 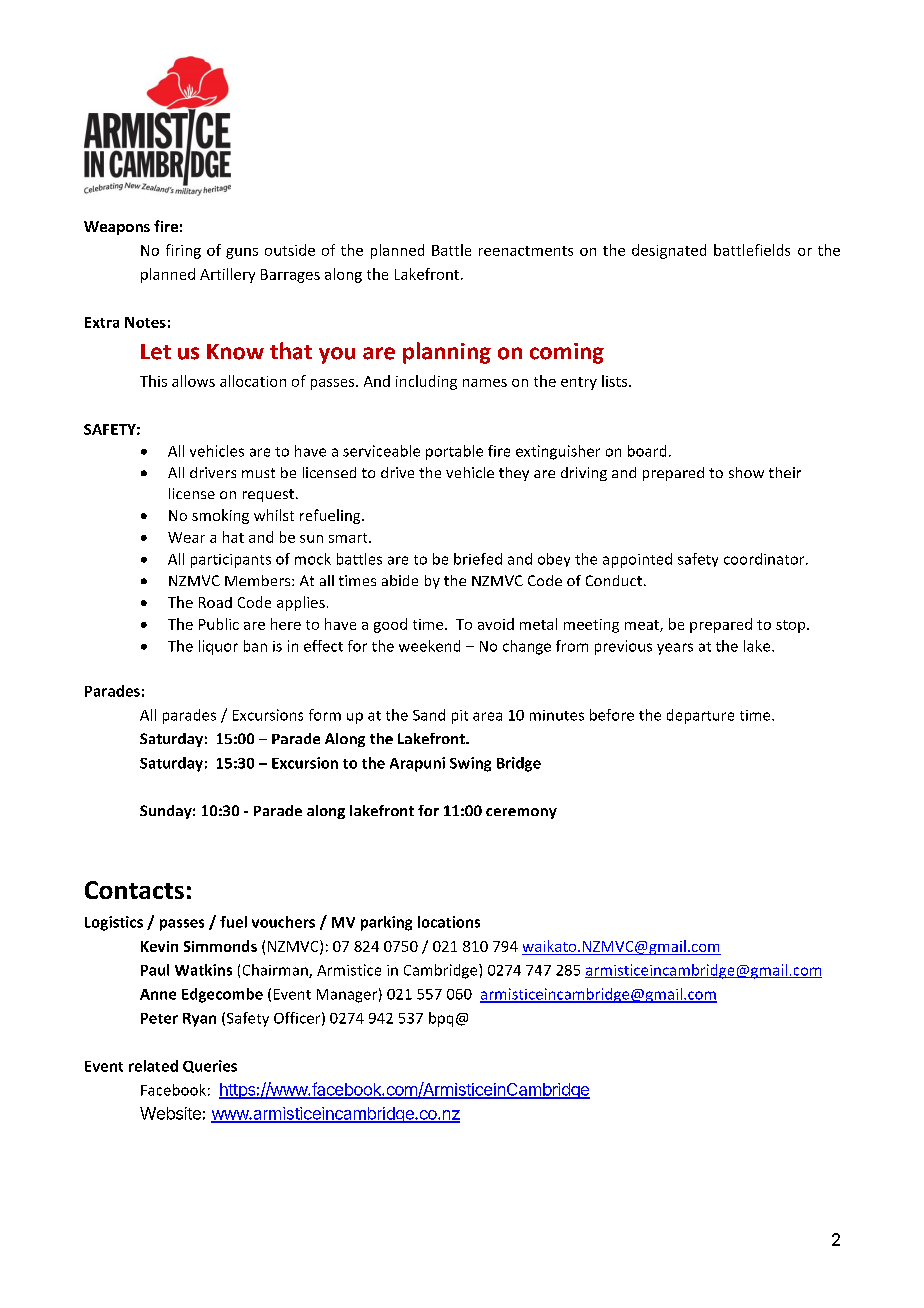 What do you see at coordinates (454, 452) in the screenshot?
I see `portable` at bounding box center [454, 452].
